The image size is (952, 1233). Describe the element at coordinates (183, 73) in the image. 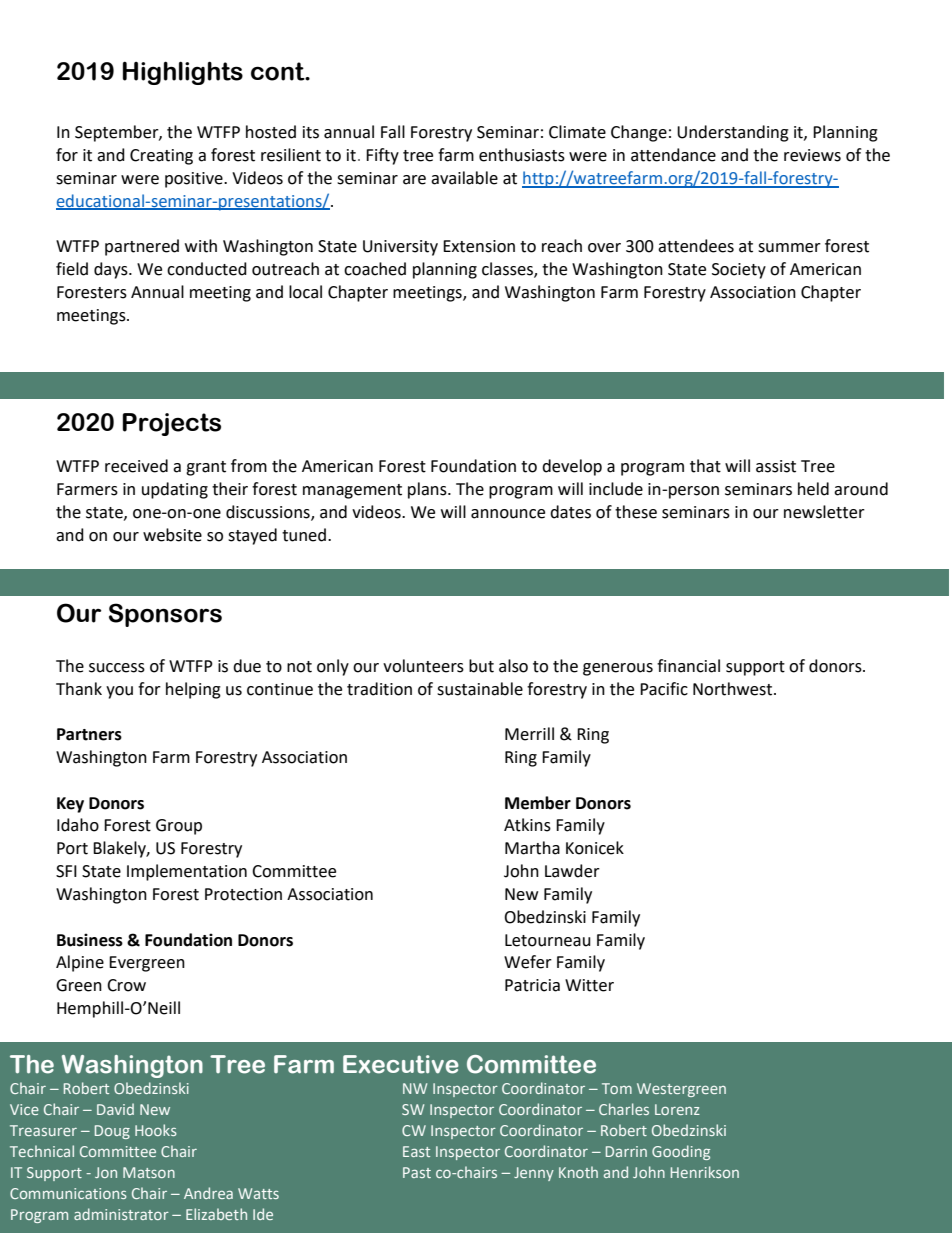

I see `Highlights` at that location.
